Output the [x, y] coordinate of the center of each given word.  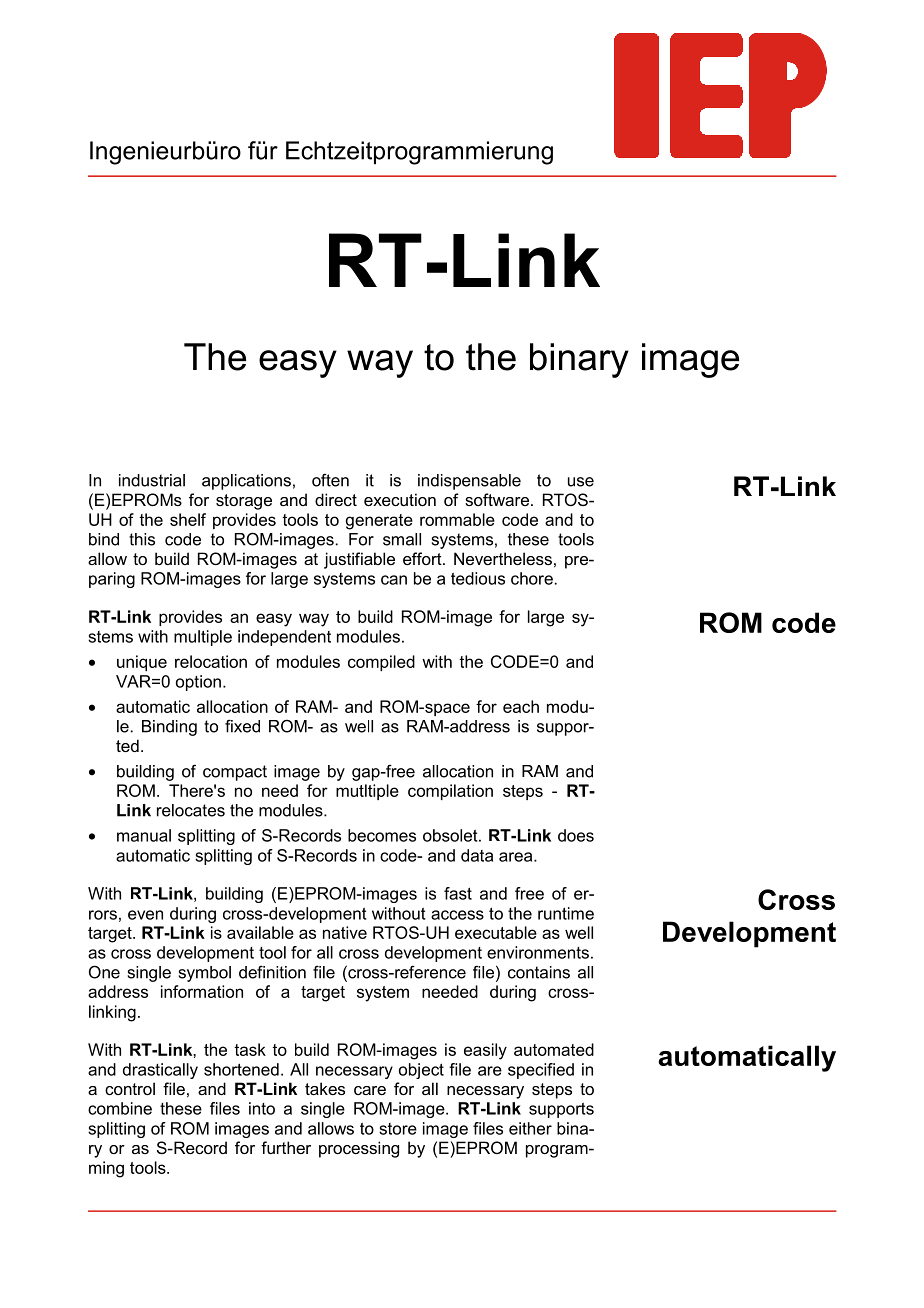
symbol [205, 974]
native [345, 932]
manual [144, 835]
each [521, 706]
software [497, 499]
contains [539, 972]
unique [142, 663]
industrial [152, 480]
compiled [381, 663]
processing [359, 1149]
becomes [382, 835]
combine [120, 1108]
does [576, 835]
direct [336, 499]
